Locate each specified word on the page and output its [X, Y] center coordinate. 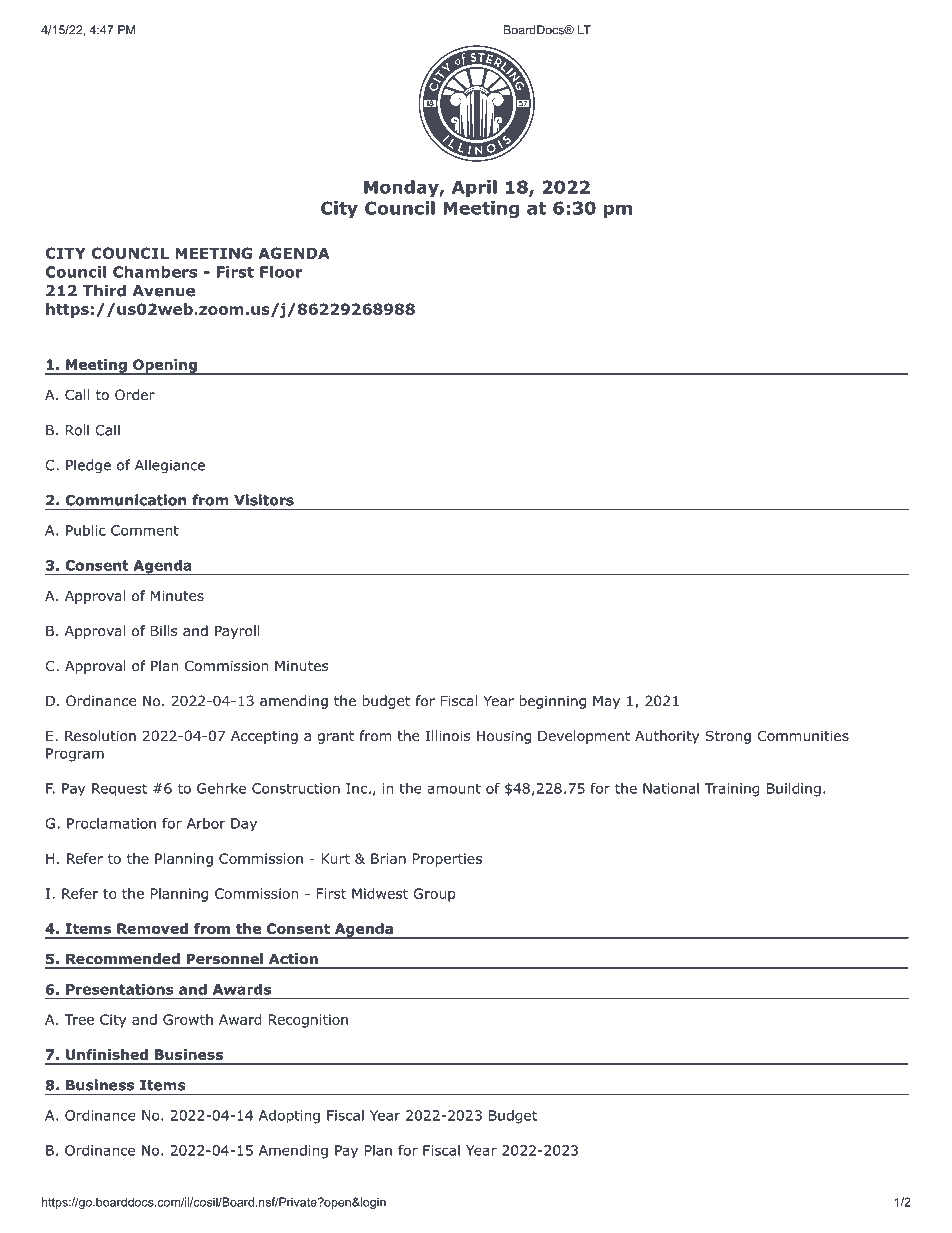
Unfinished [107, 1054]
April [474, 188]
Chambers [155, 272]
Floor [281, 272]
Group [434, 895]
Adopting [289, 1117]
